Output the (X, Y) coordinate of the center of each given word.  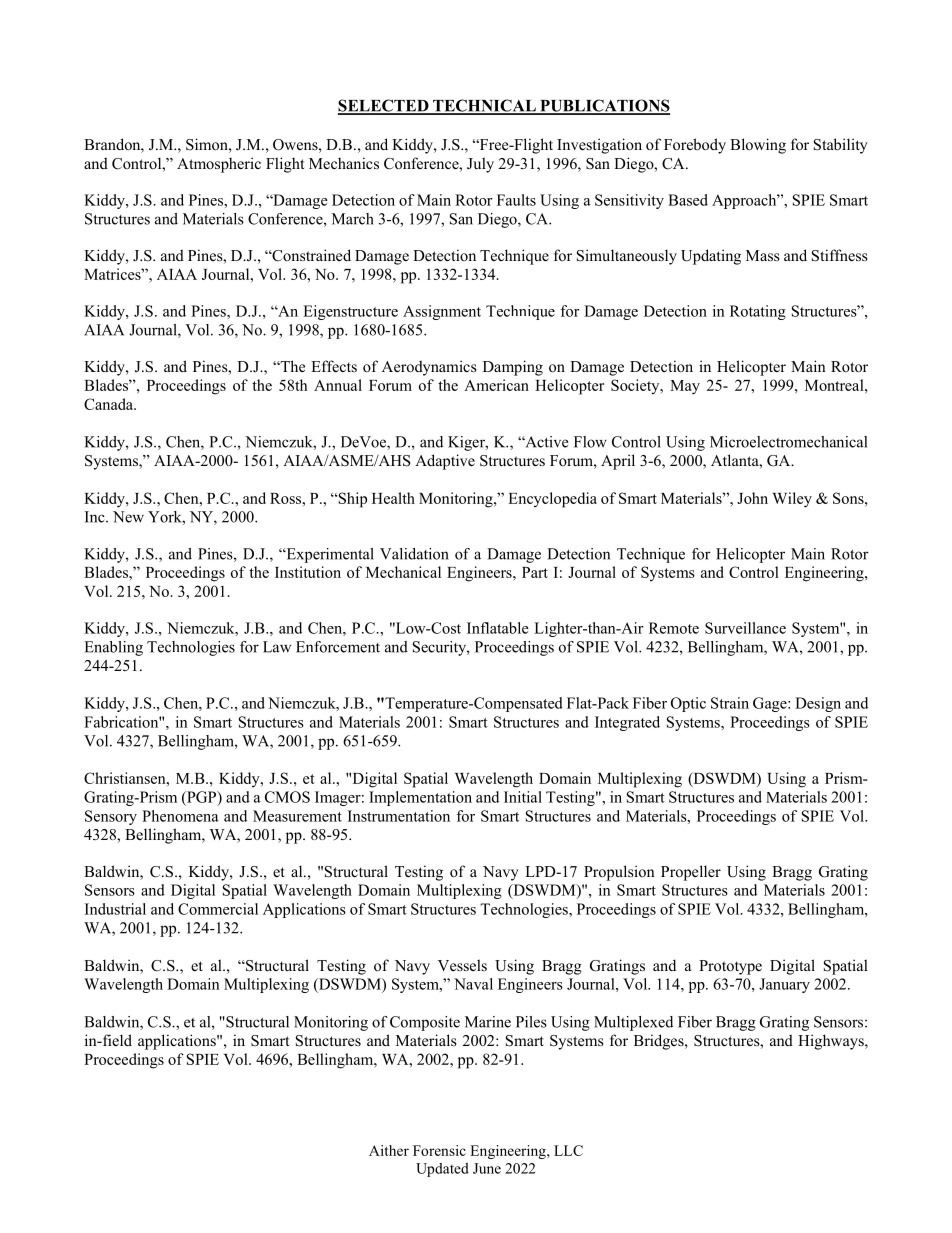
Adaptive (445, 462)
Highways (832, 1042)
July (480, 165)
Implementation (420, 798)
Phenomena (180, 816)
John (752, 498)
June (487, 1168)
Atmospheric (219, 165)
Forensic (439, 1150)
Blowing (758, 146)
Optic (688, 704)
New (128, 517)
